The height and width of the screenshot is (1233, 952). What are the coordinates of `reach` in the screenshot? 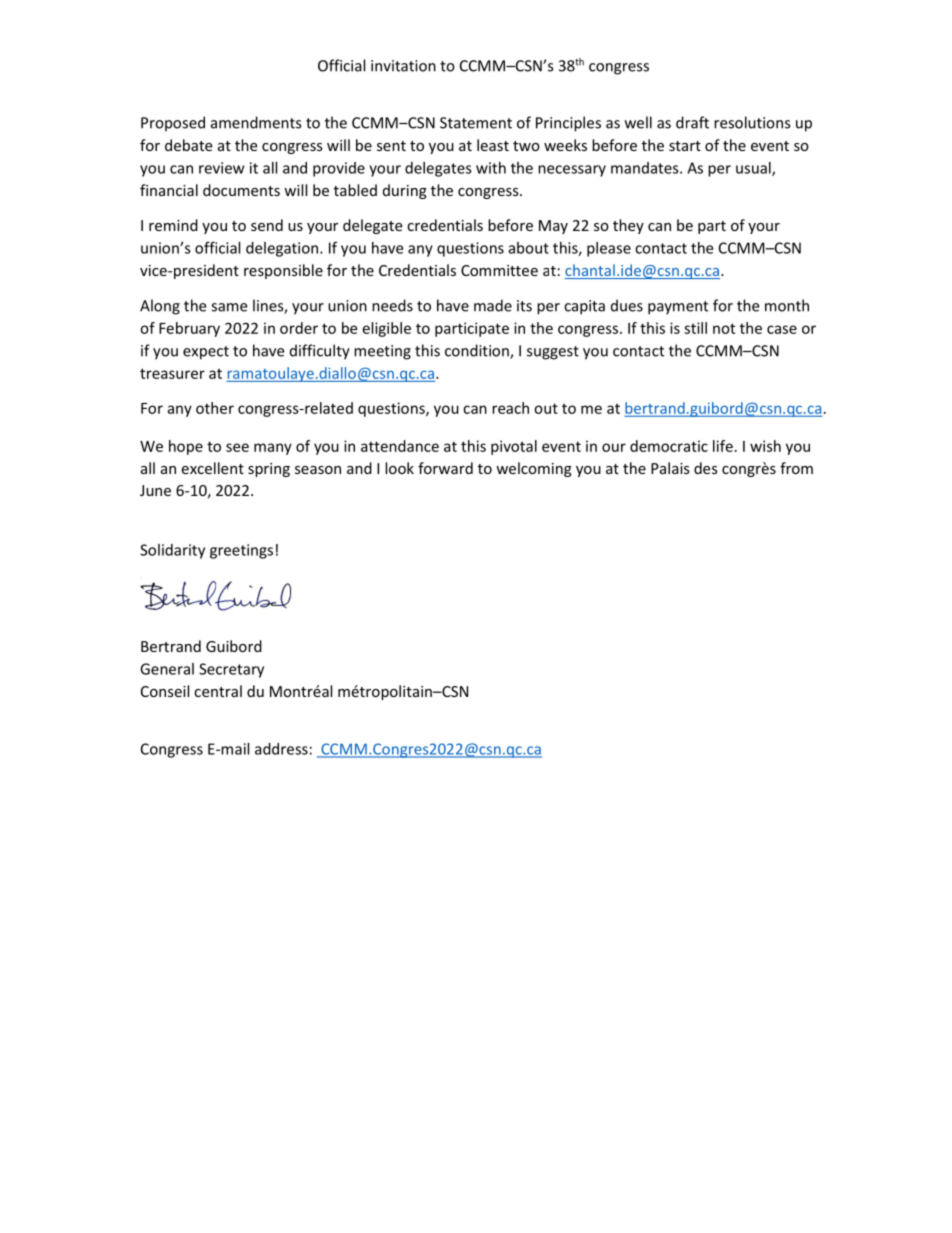 It's located at (510, 408).
